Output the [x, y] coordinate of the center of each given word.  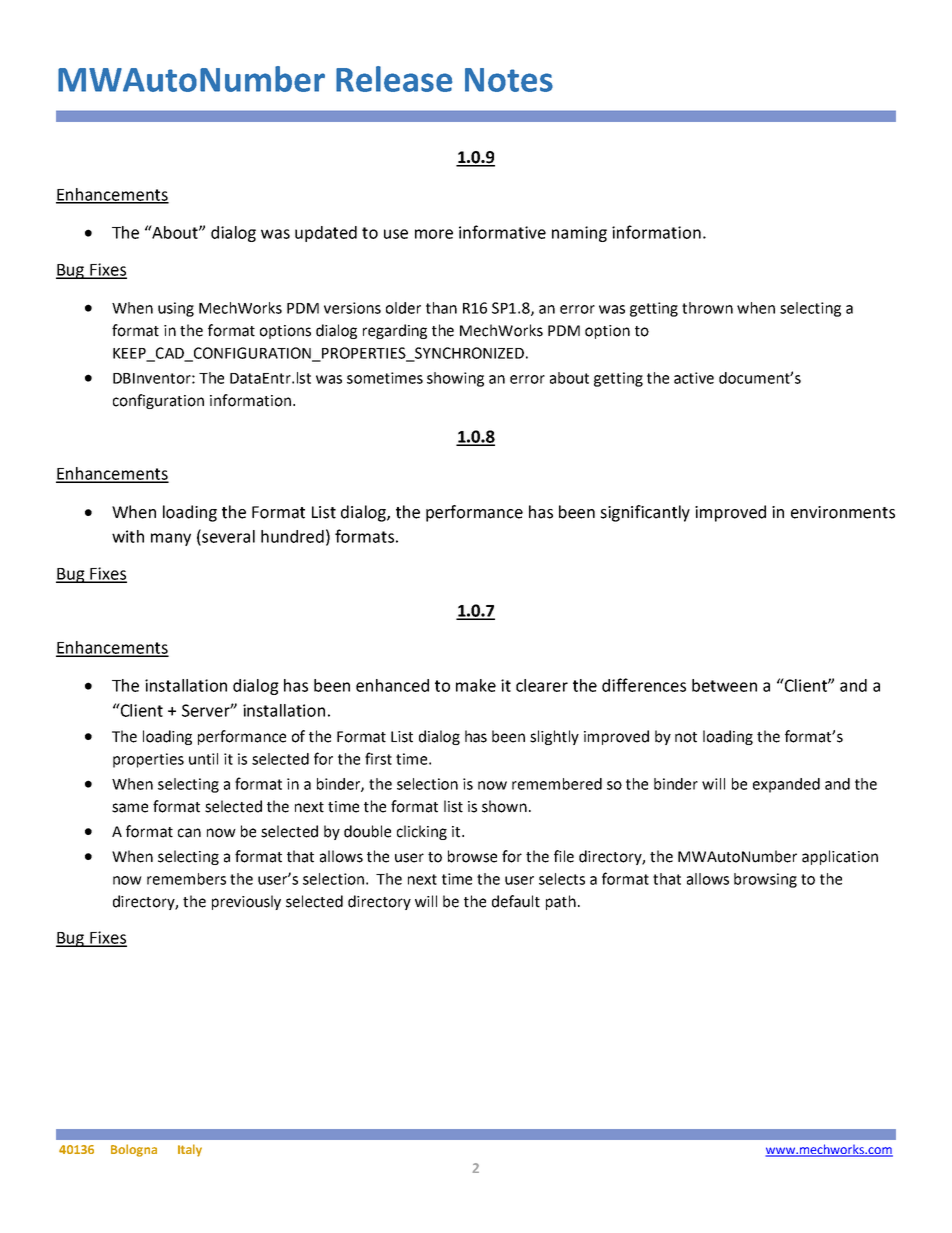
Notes [509, 80]
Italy [190, 1150]
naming [579, 234]
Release [394, 79]
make [476, 685]
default [516, 901]
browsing [765, 880]
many [171, 539]
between [724, 685]
